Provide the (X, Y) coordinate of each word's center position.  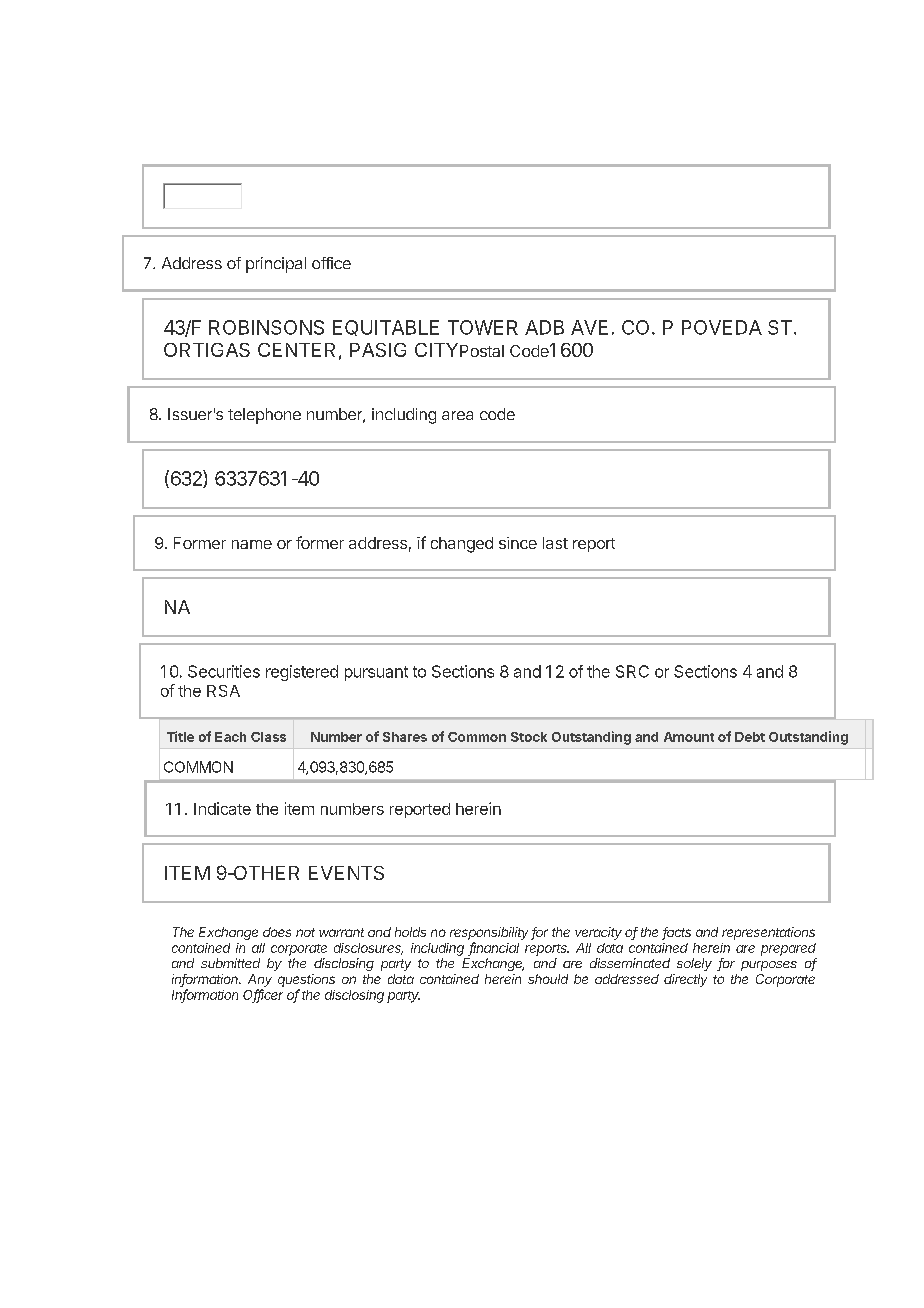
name (252, 544)
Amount (689, 737)
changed (462, 545)
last (555, 543)
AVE (589, 327)
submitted (230, 963)
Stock (529, 737)
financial (494, 948)
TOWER (483, 327)
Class (268, 737)
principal (276, 265)
